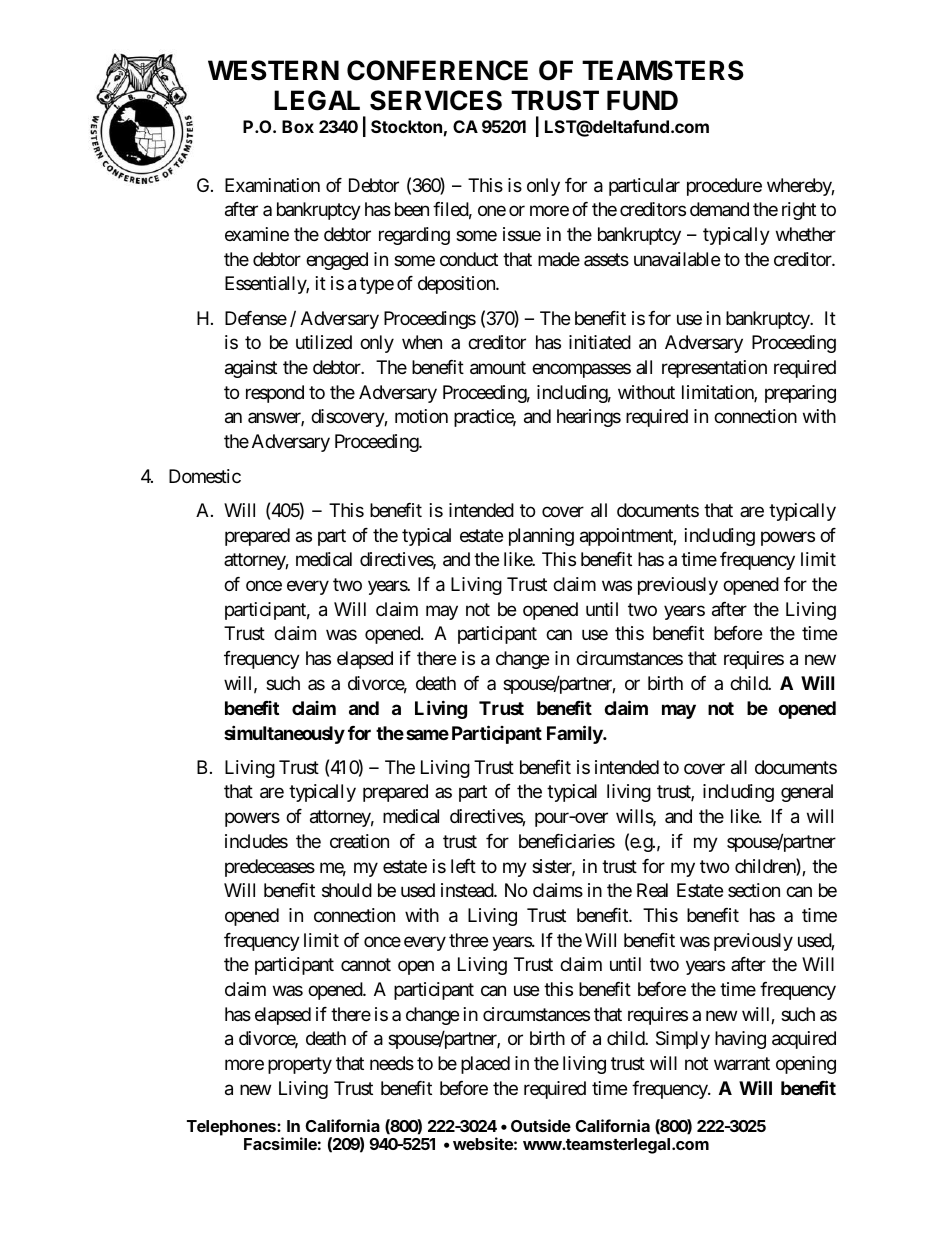 Image resolution: width=952 pixels, height=1233 pixels. What do you see at coordinates (300, 1065) in the page?
I see `property` at bounding box center [300, 1065].
